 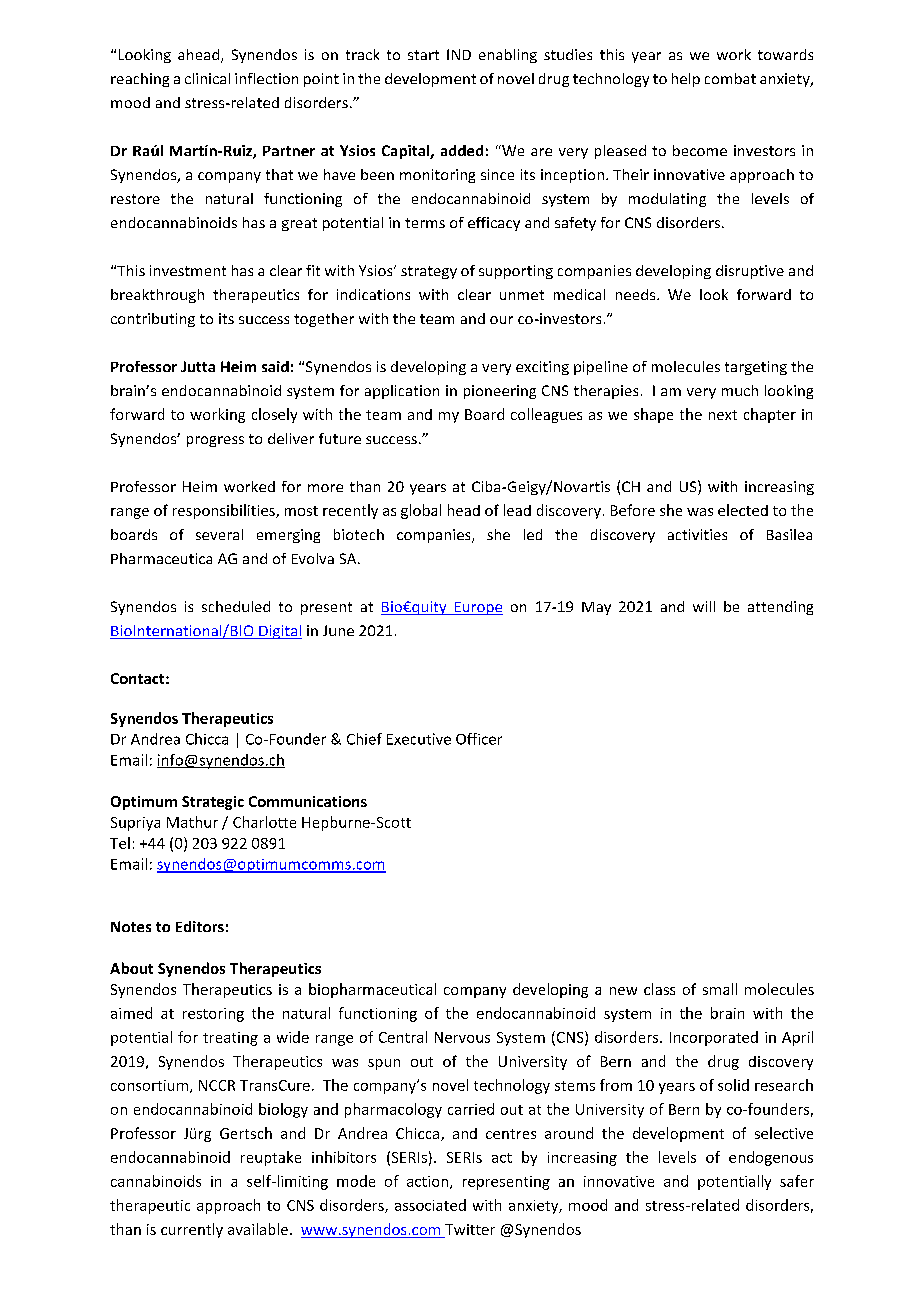 What do you see at coordinates (430, 1205) in the document?
I see `associated` at bounding box center [430, 1205].
